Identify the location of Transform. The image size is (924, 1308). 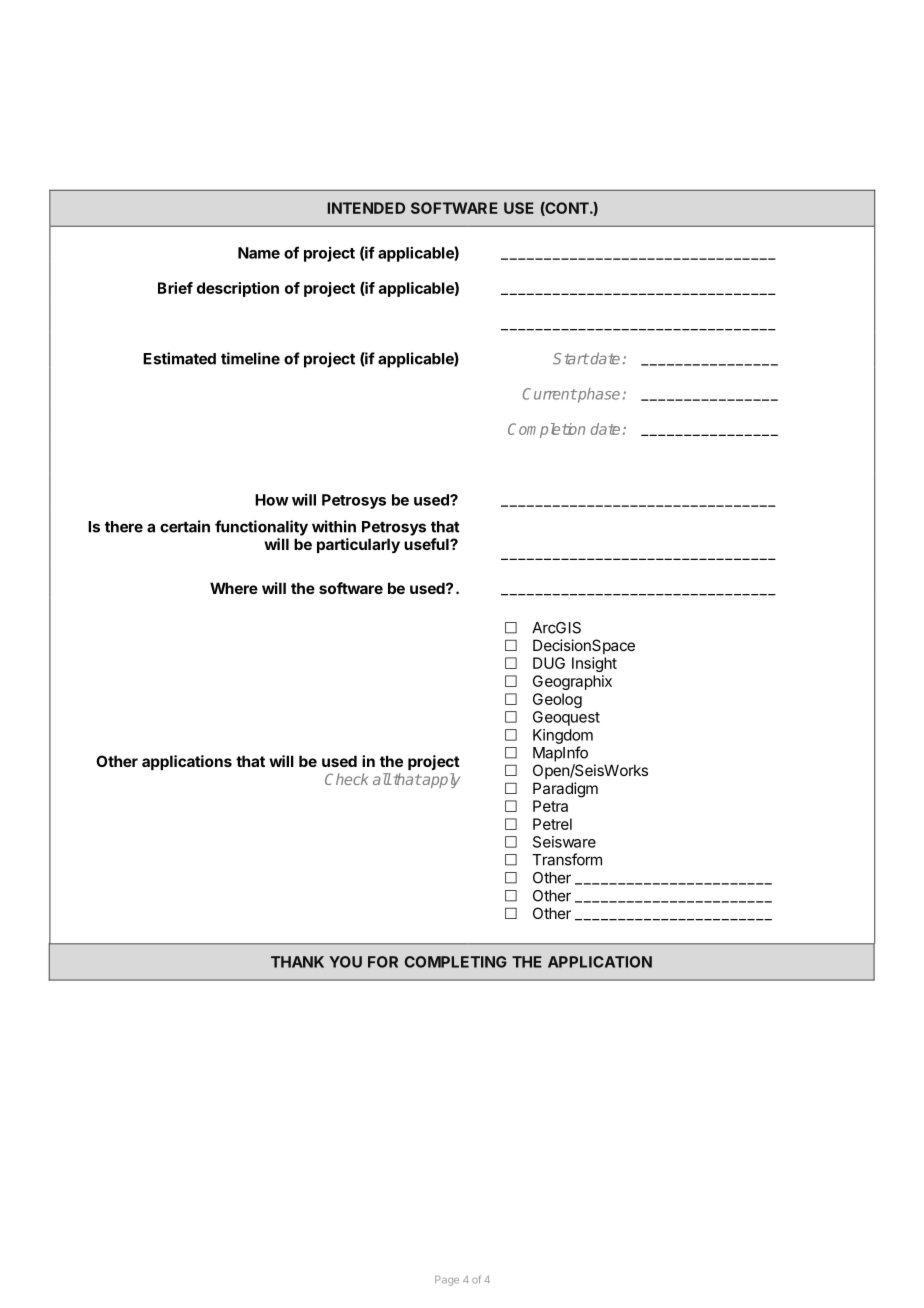
(567, 859).
